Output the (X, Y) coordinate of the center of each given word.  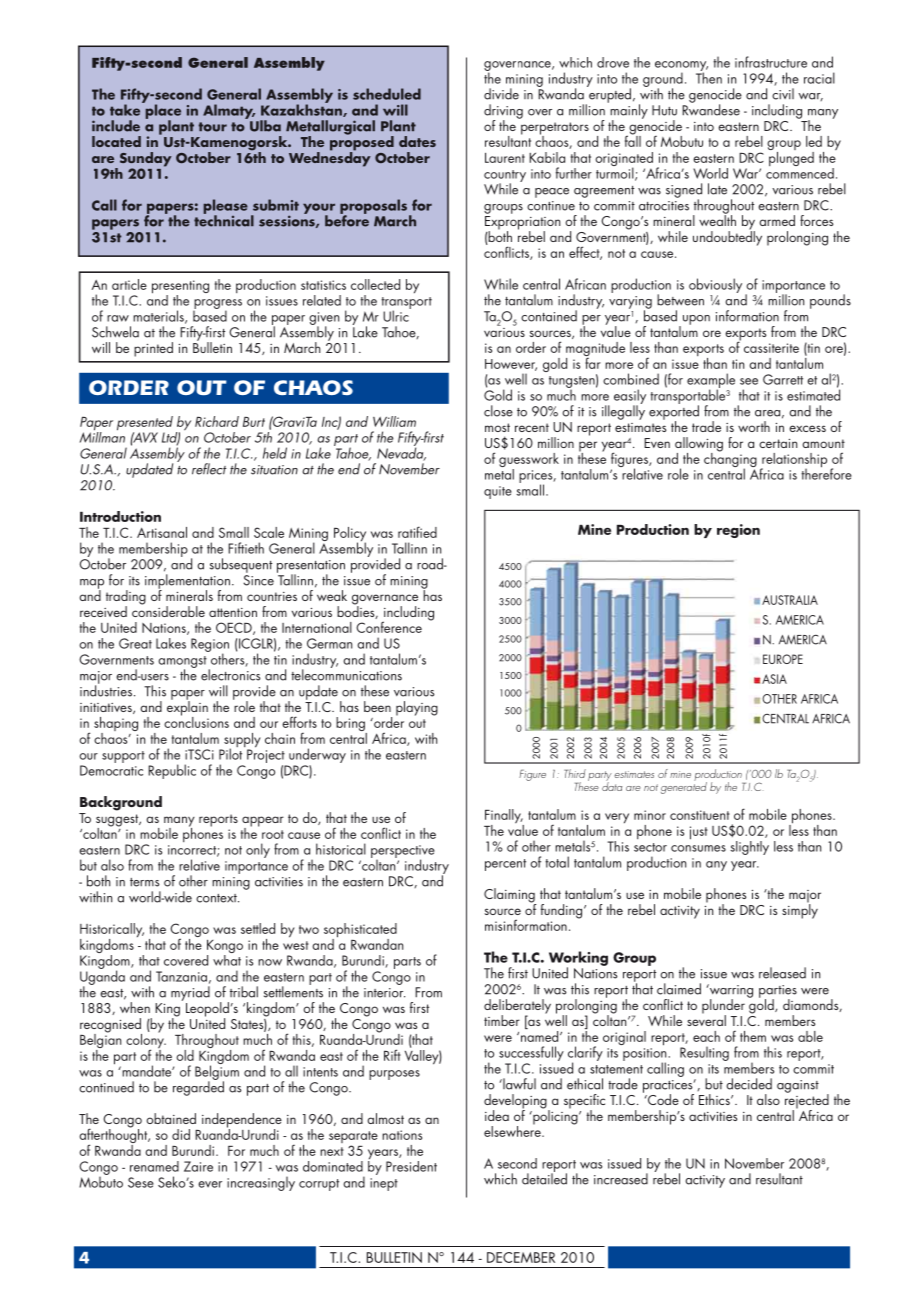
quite (498, 492)
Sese (141, 1182)
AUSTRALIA (790, 600)
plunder (723, 1007)
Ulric (397, 315)
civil (783, 94)
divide (501, 94)
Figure (532, 775)
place (162, 111)
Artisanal (162, 532)
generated (684, 787)
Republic (172, 771)
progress (217, 305)
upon (695, 321)
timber (502, 1020)
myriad (190, 993)
